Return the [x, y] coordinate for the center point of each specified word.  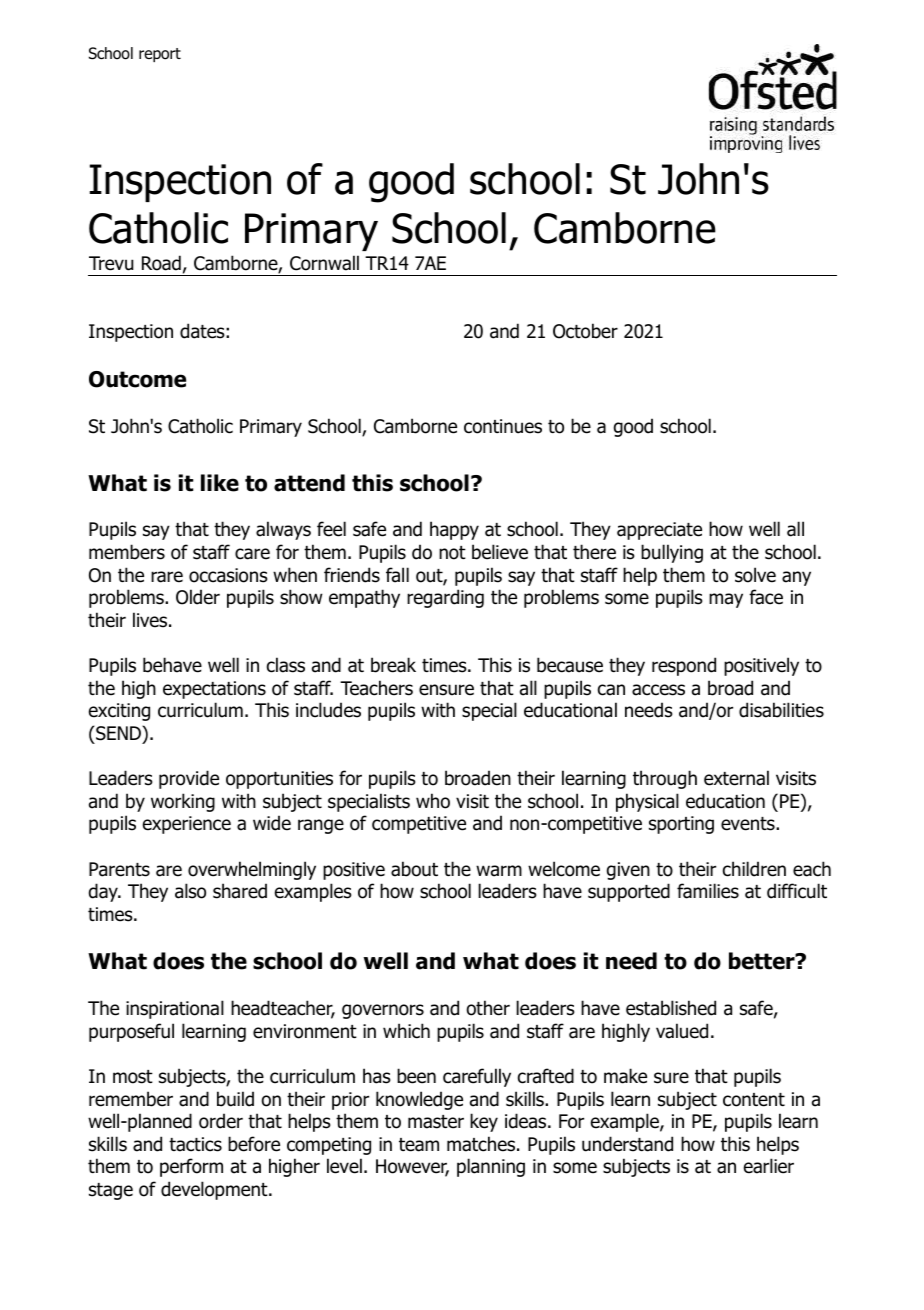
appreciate [659, 531]
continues [503, 426]
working [183, 802]
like [220, 483]
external [736, 778]
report [160, 55]
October [585, 331]
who [433, 801]
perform [191, 1167]
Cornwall [324, 263]
